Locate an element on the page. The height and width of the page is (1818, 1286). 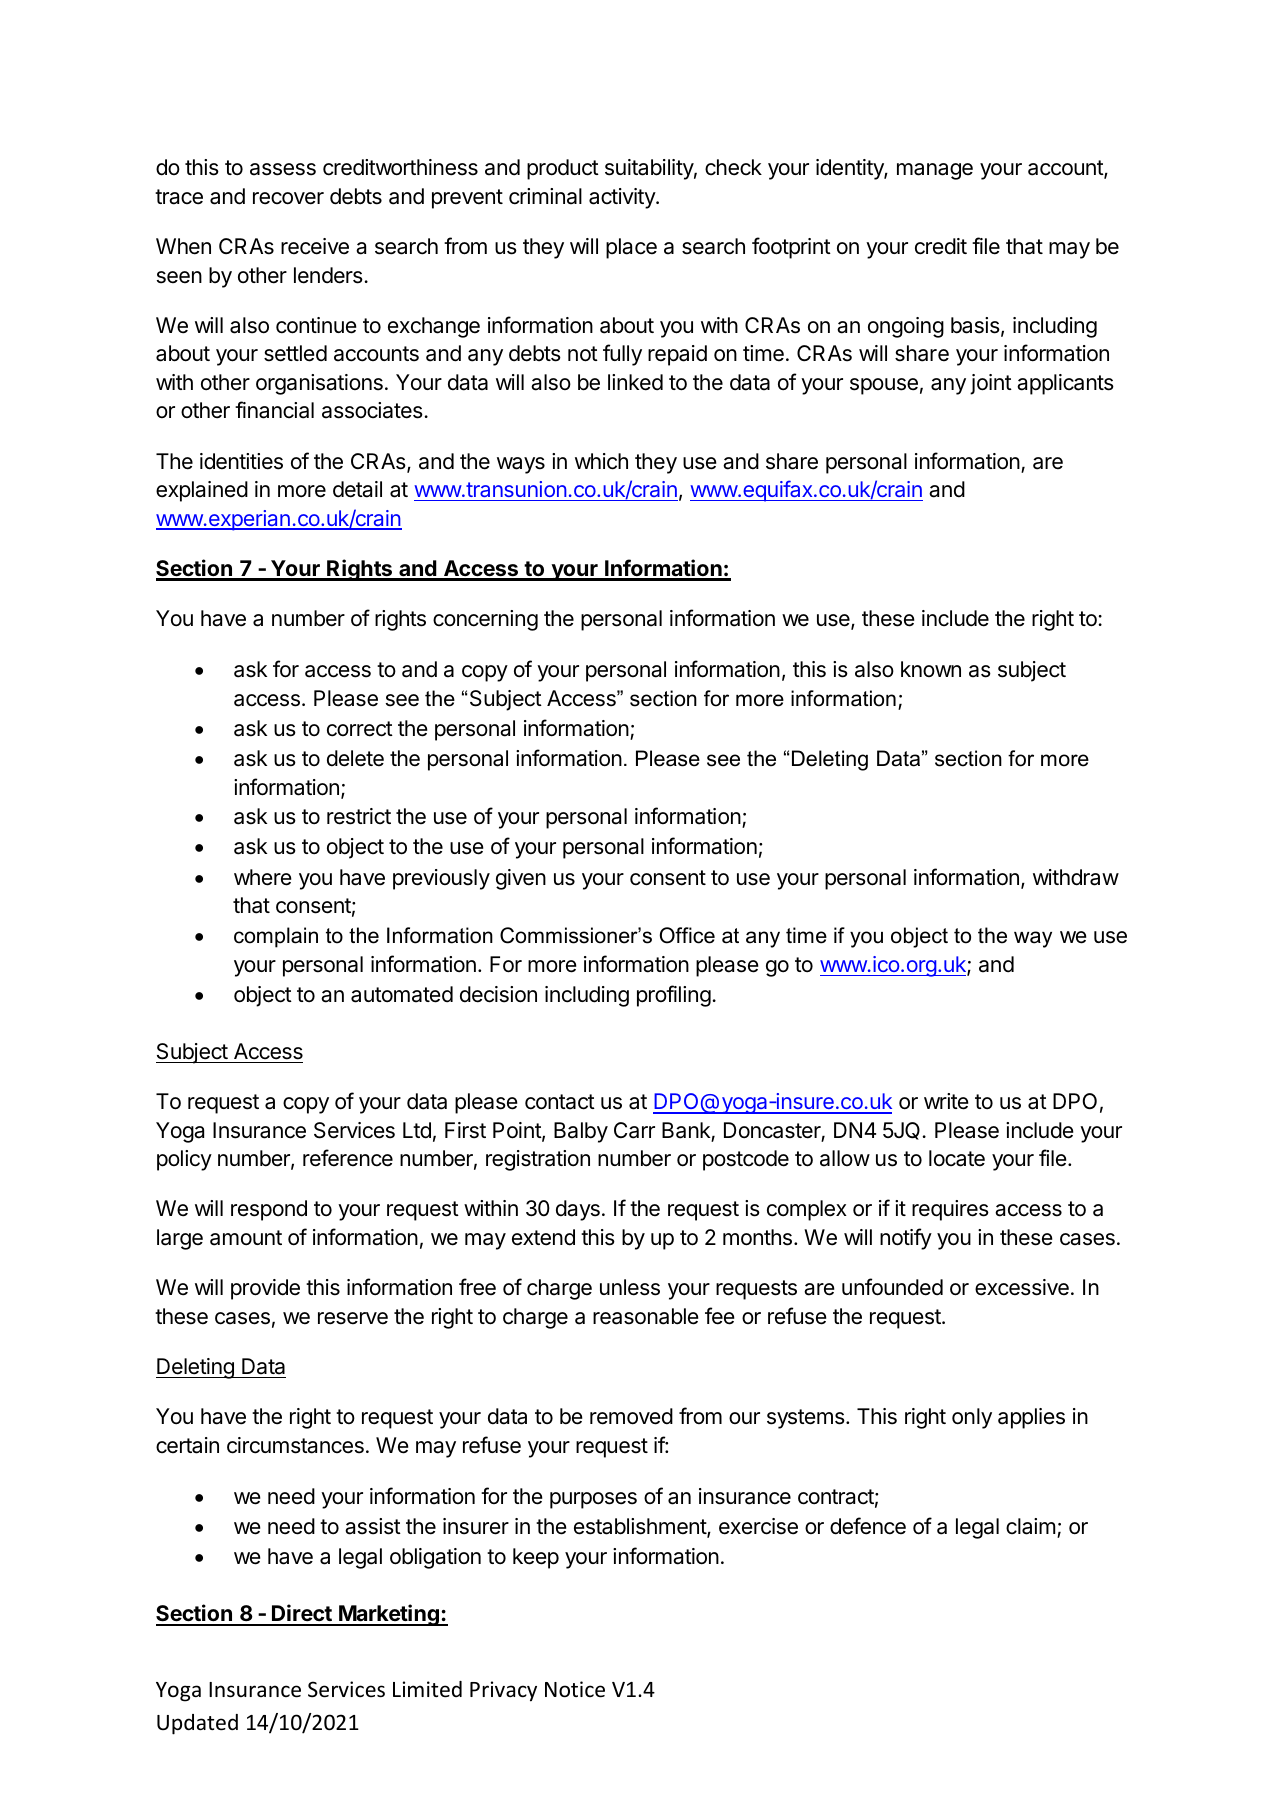
concerning is located at coordinates (485, 620).
